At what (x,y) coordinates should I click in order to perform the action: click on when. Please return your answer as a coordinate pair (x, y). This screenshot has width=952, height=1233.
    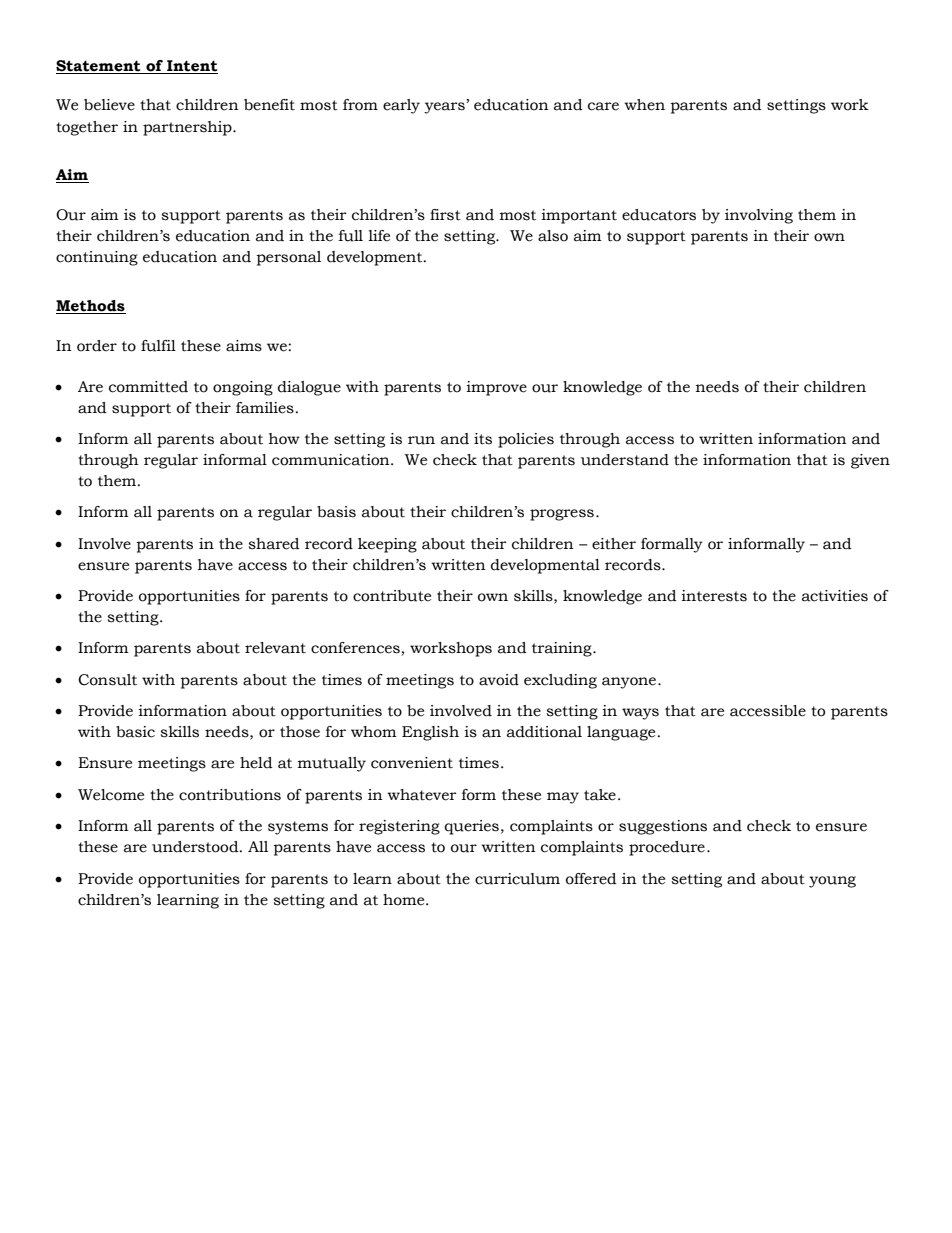
    Looking at the image, I should click on (644, 105).
